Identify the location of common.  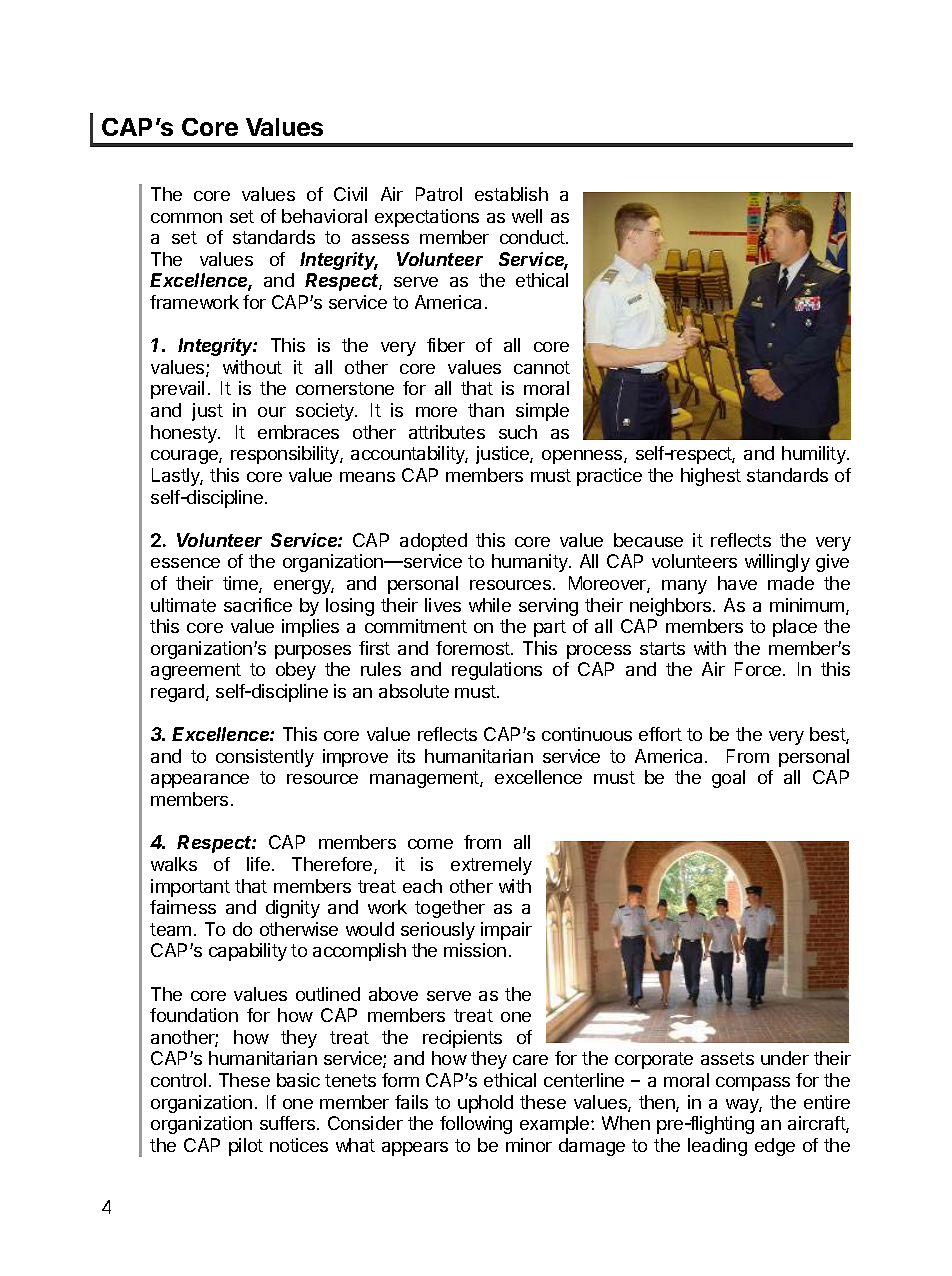
(186, 218).
